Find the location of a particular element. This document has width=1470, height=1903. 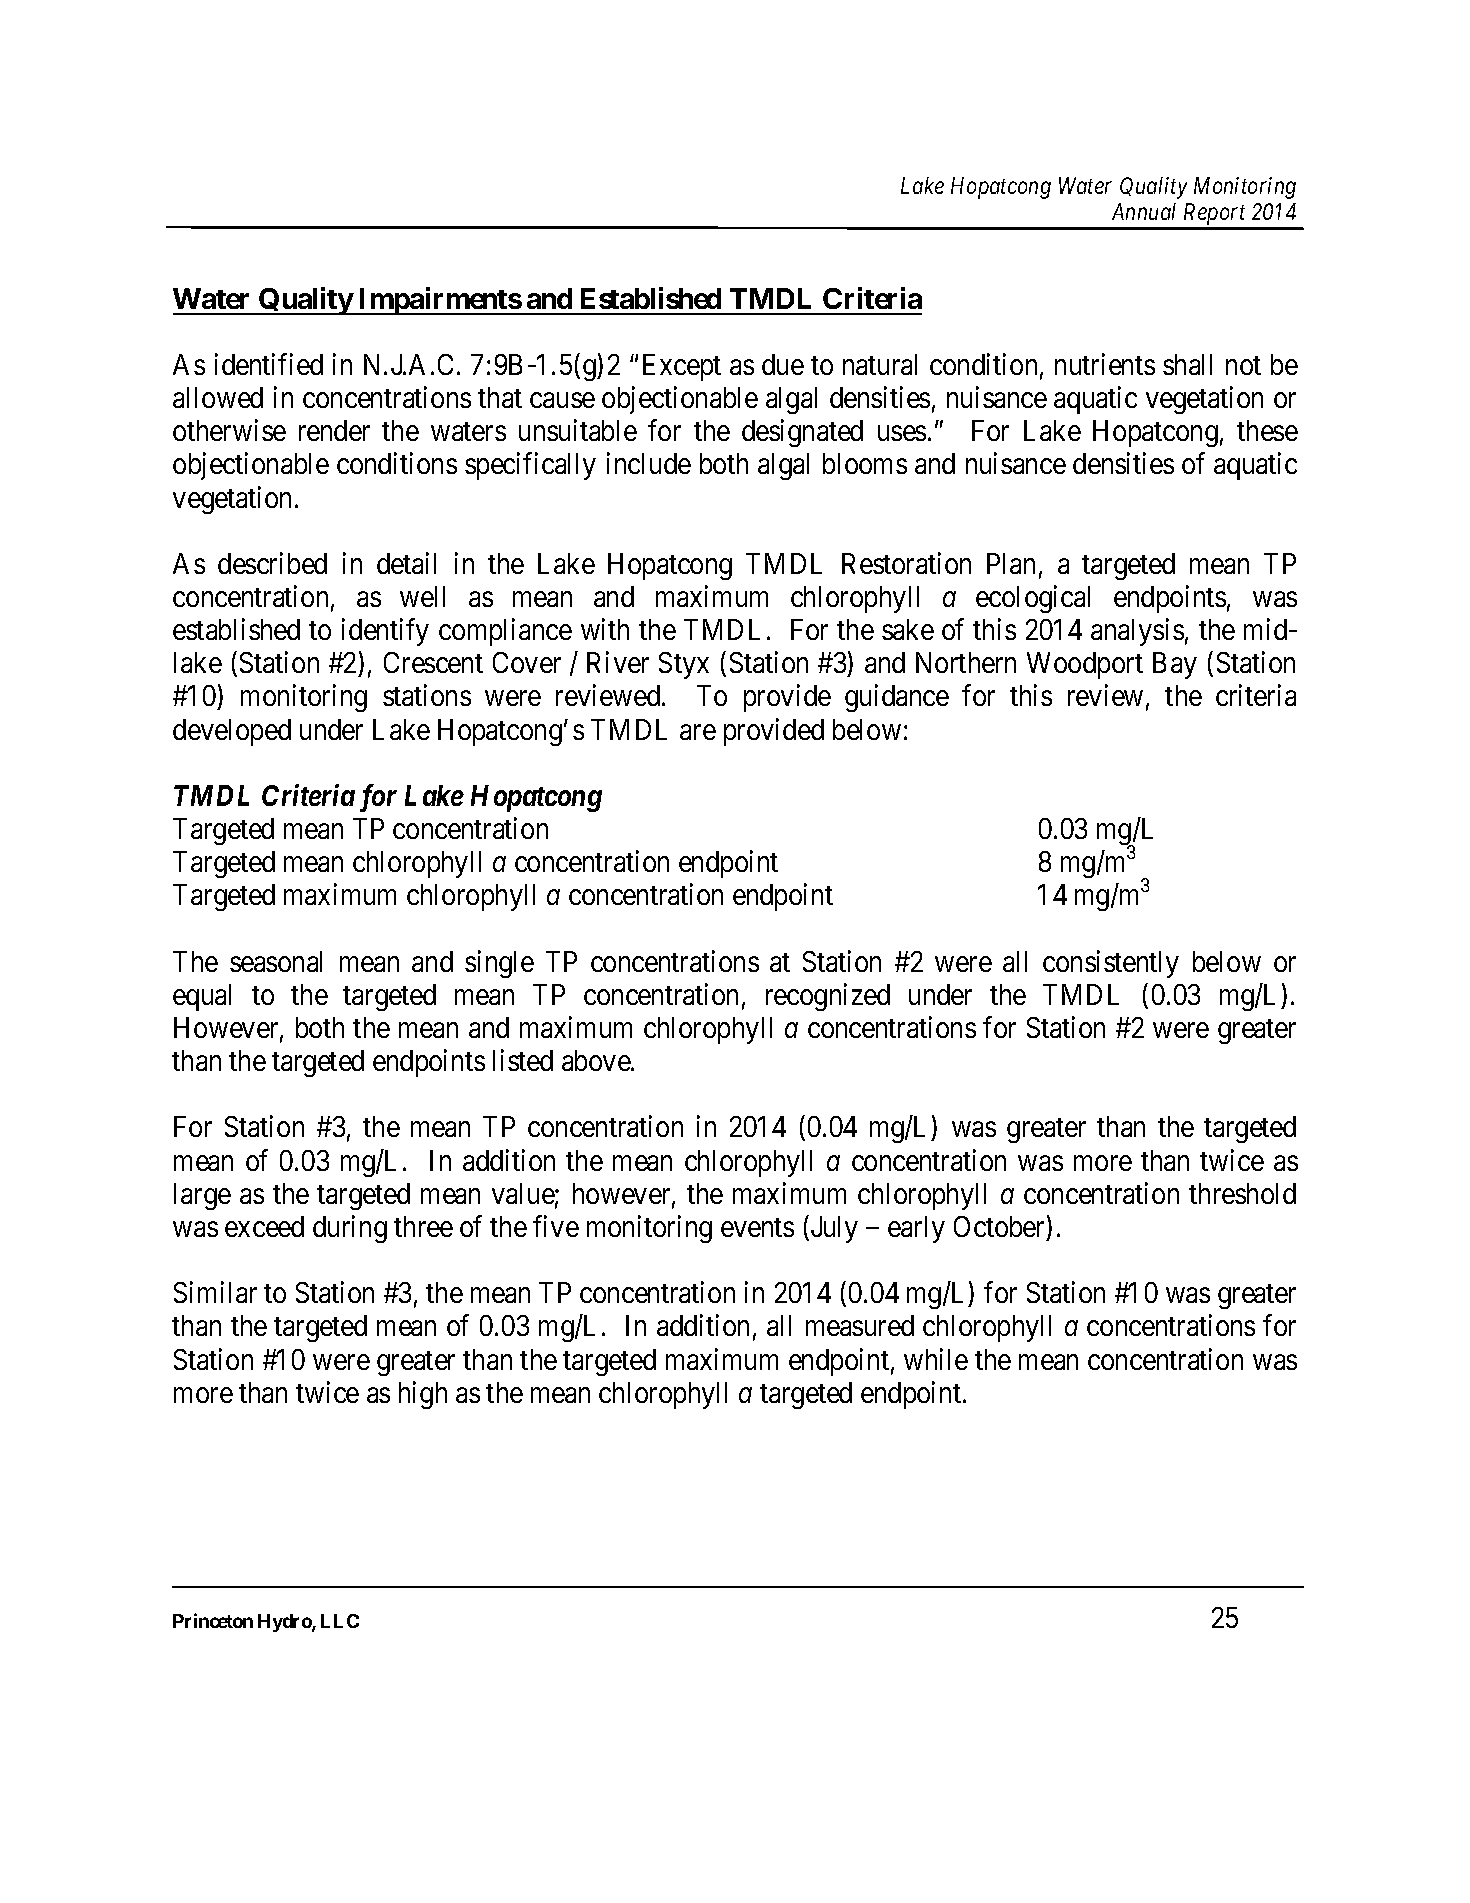

identified is located at coordinates (269, 364).
